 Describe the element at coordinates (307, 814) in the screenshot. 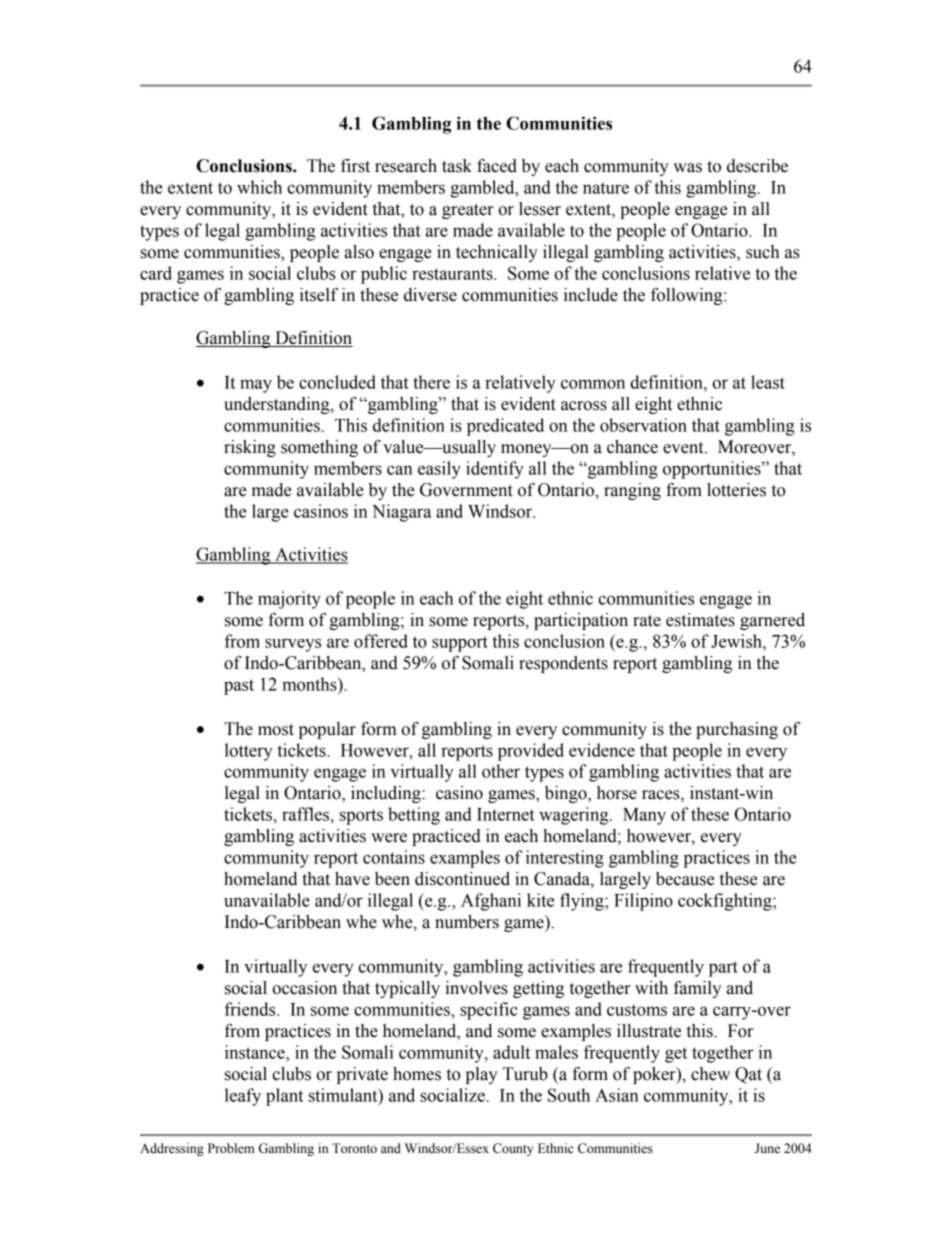

I see `raffles` at that location.
